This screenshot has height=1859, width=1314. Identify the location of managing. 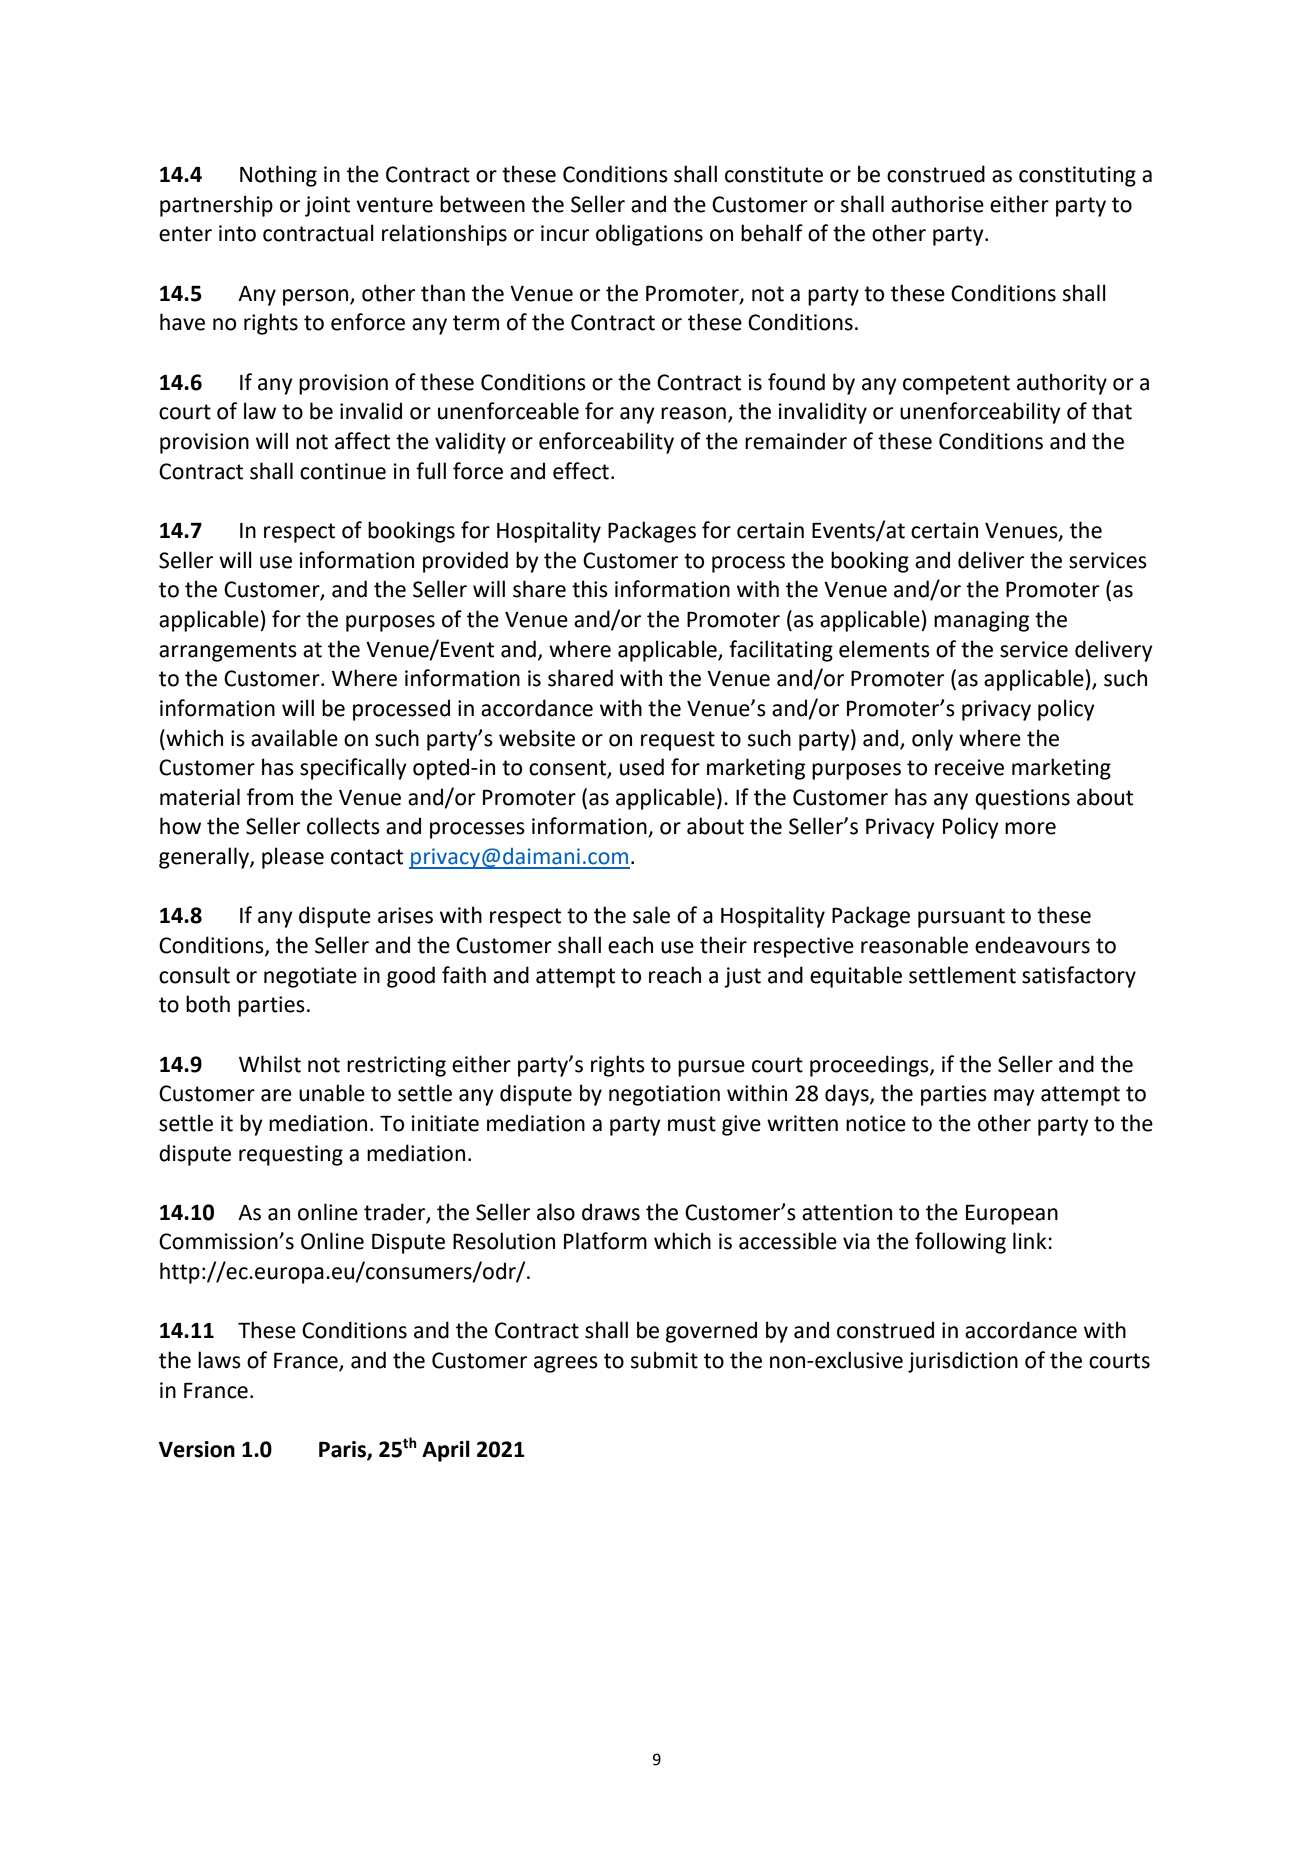
(981, 621).
